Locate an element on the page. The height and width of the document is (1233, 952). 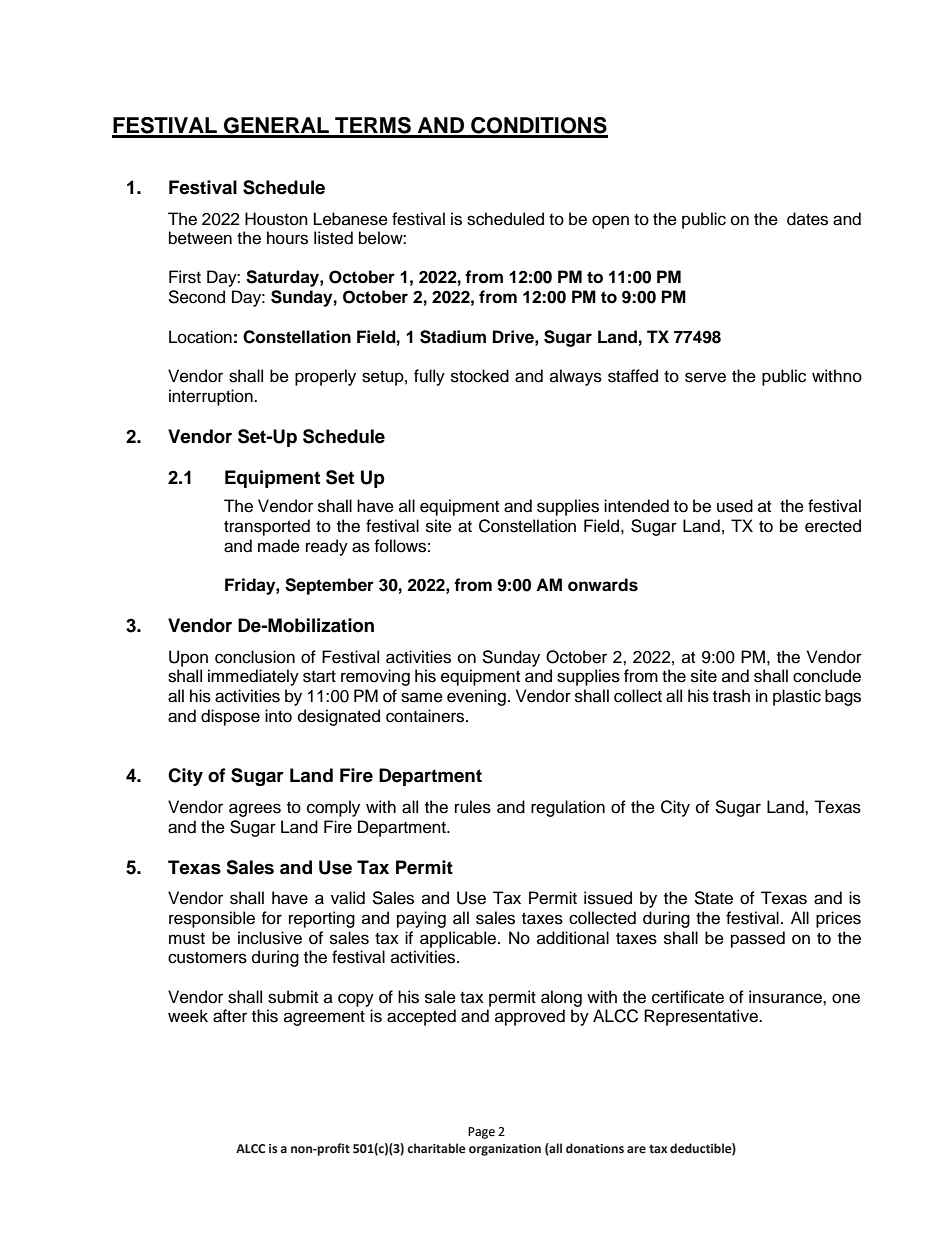
used is located at coordinates (735, 506).
